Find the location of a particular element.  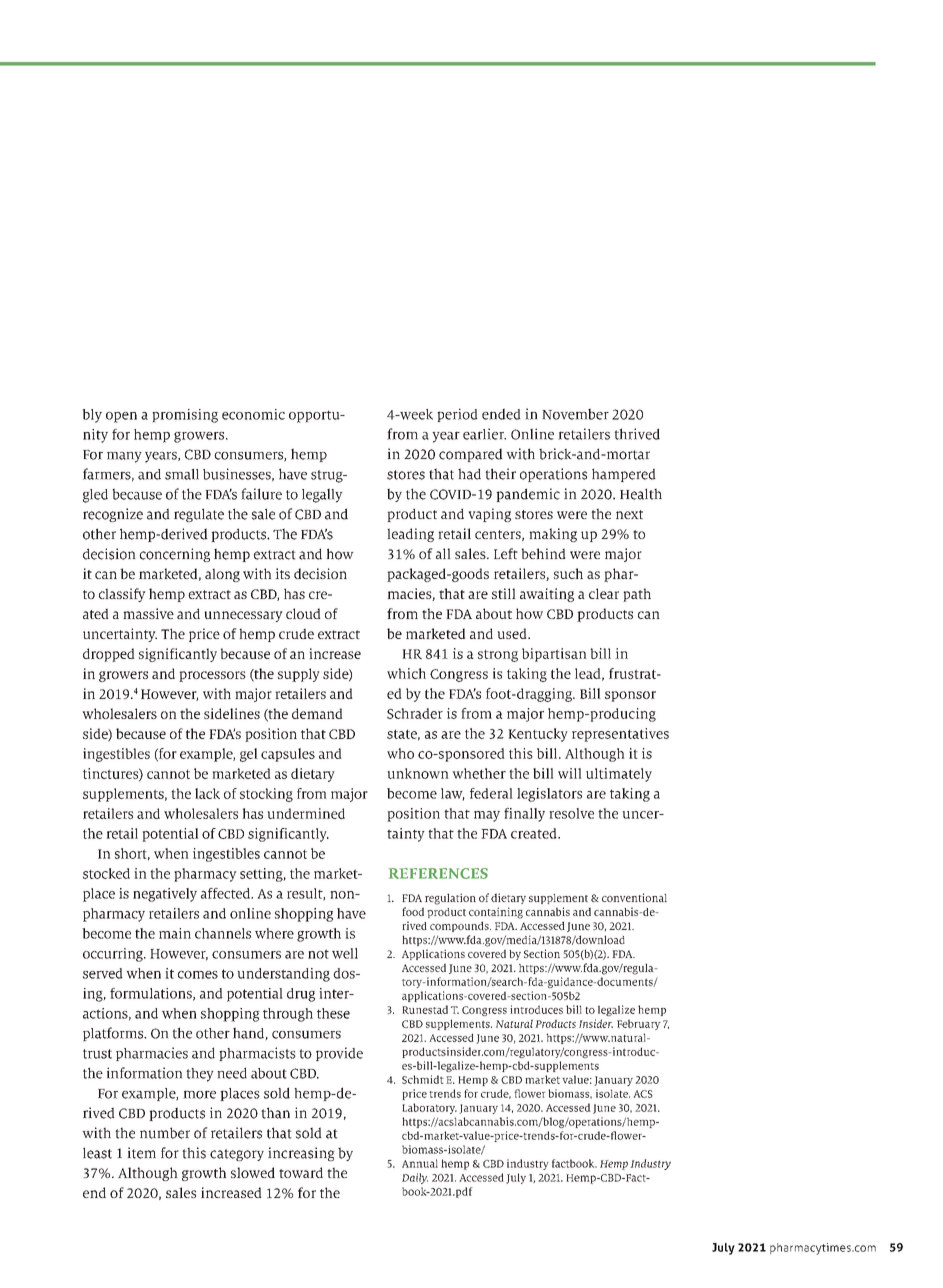

November is located at coordinates (575, 414).
